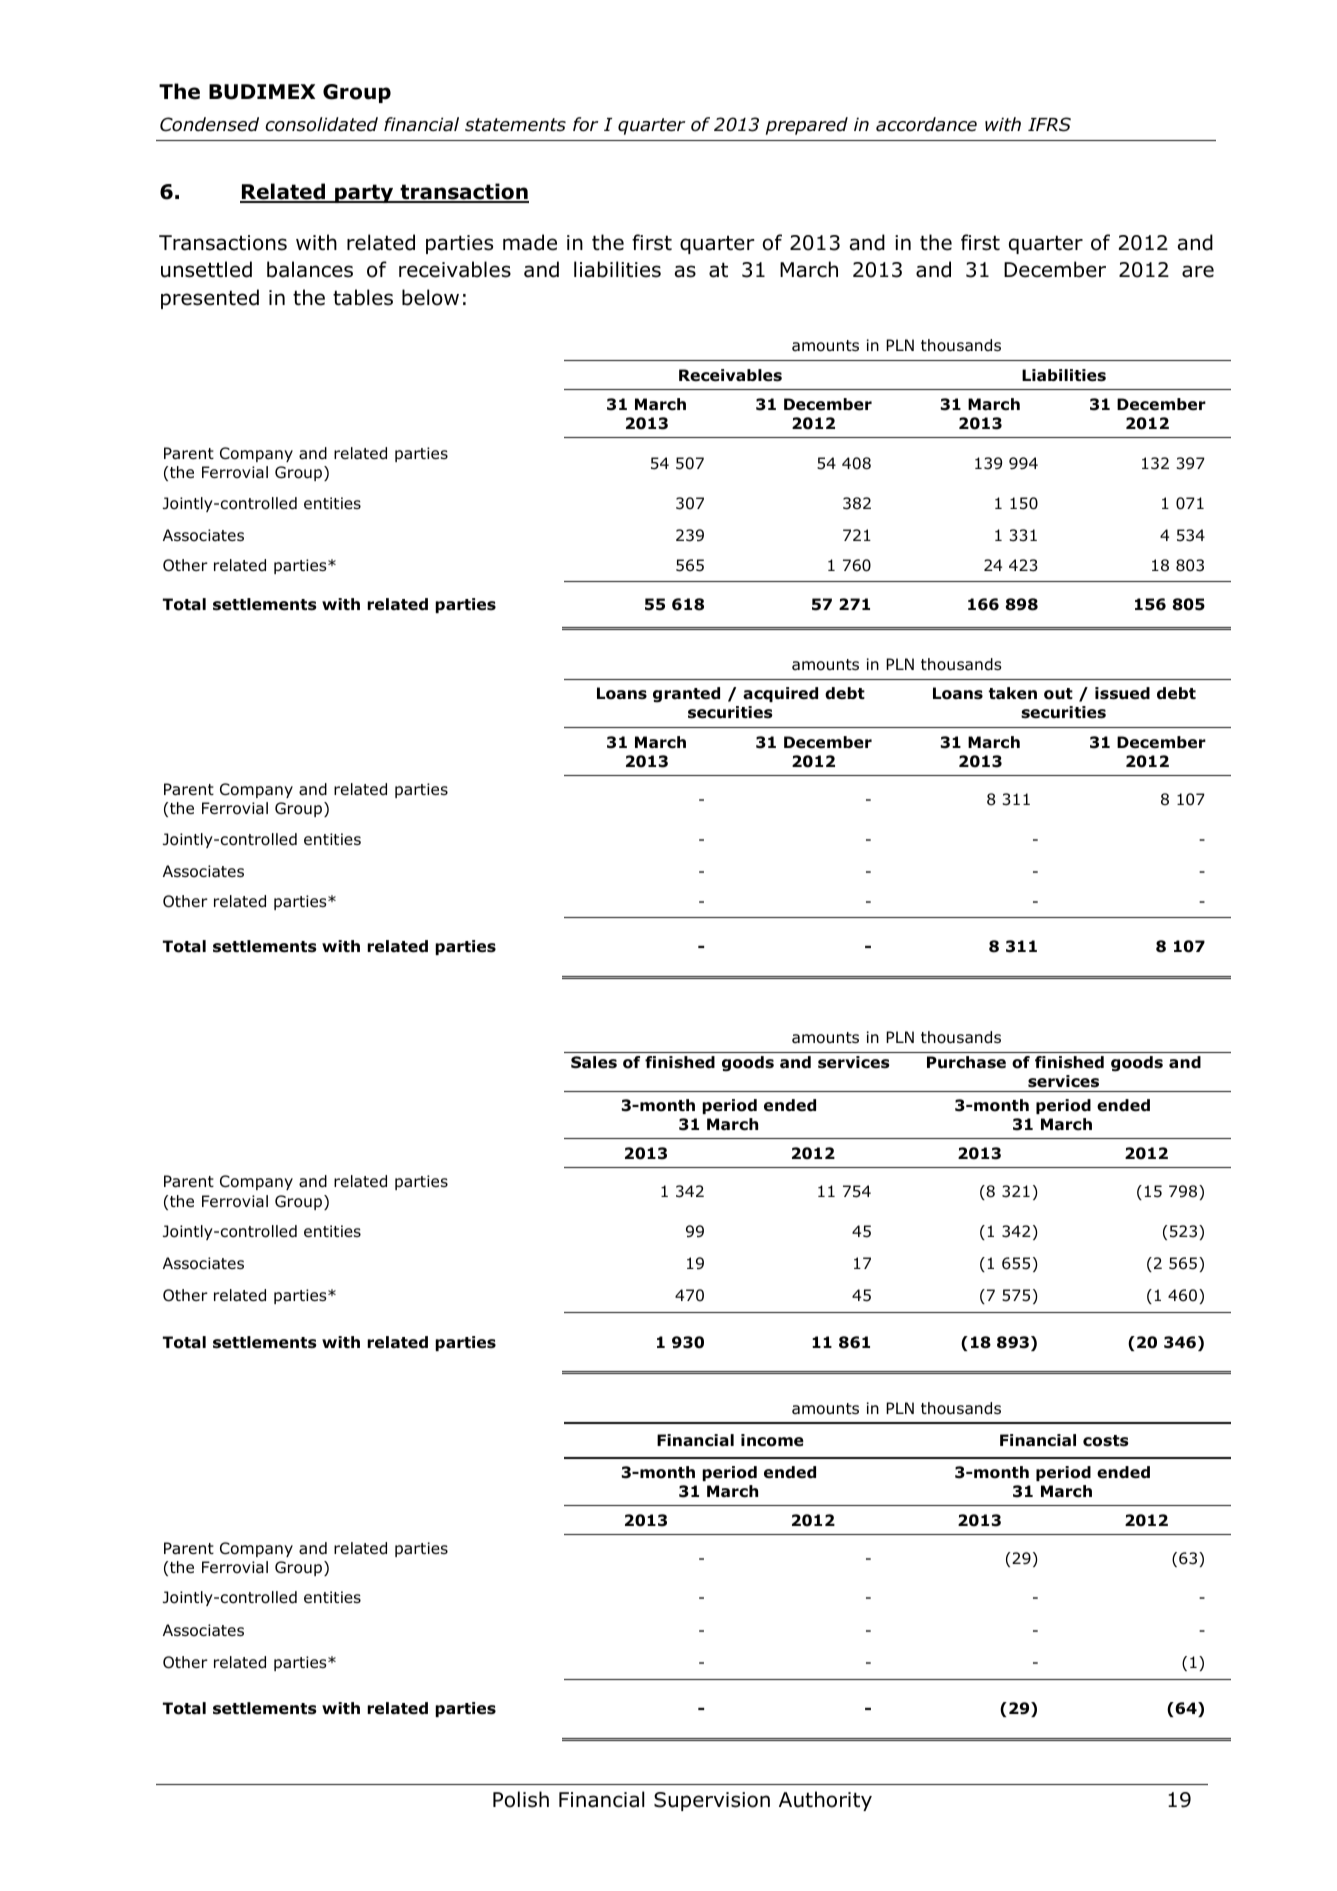  I want to click on Polish, so click(521, 1799).
